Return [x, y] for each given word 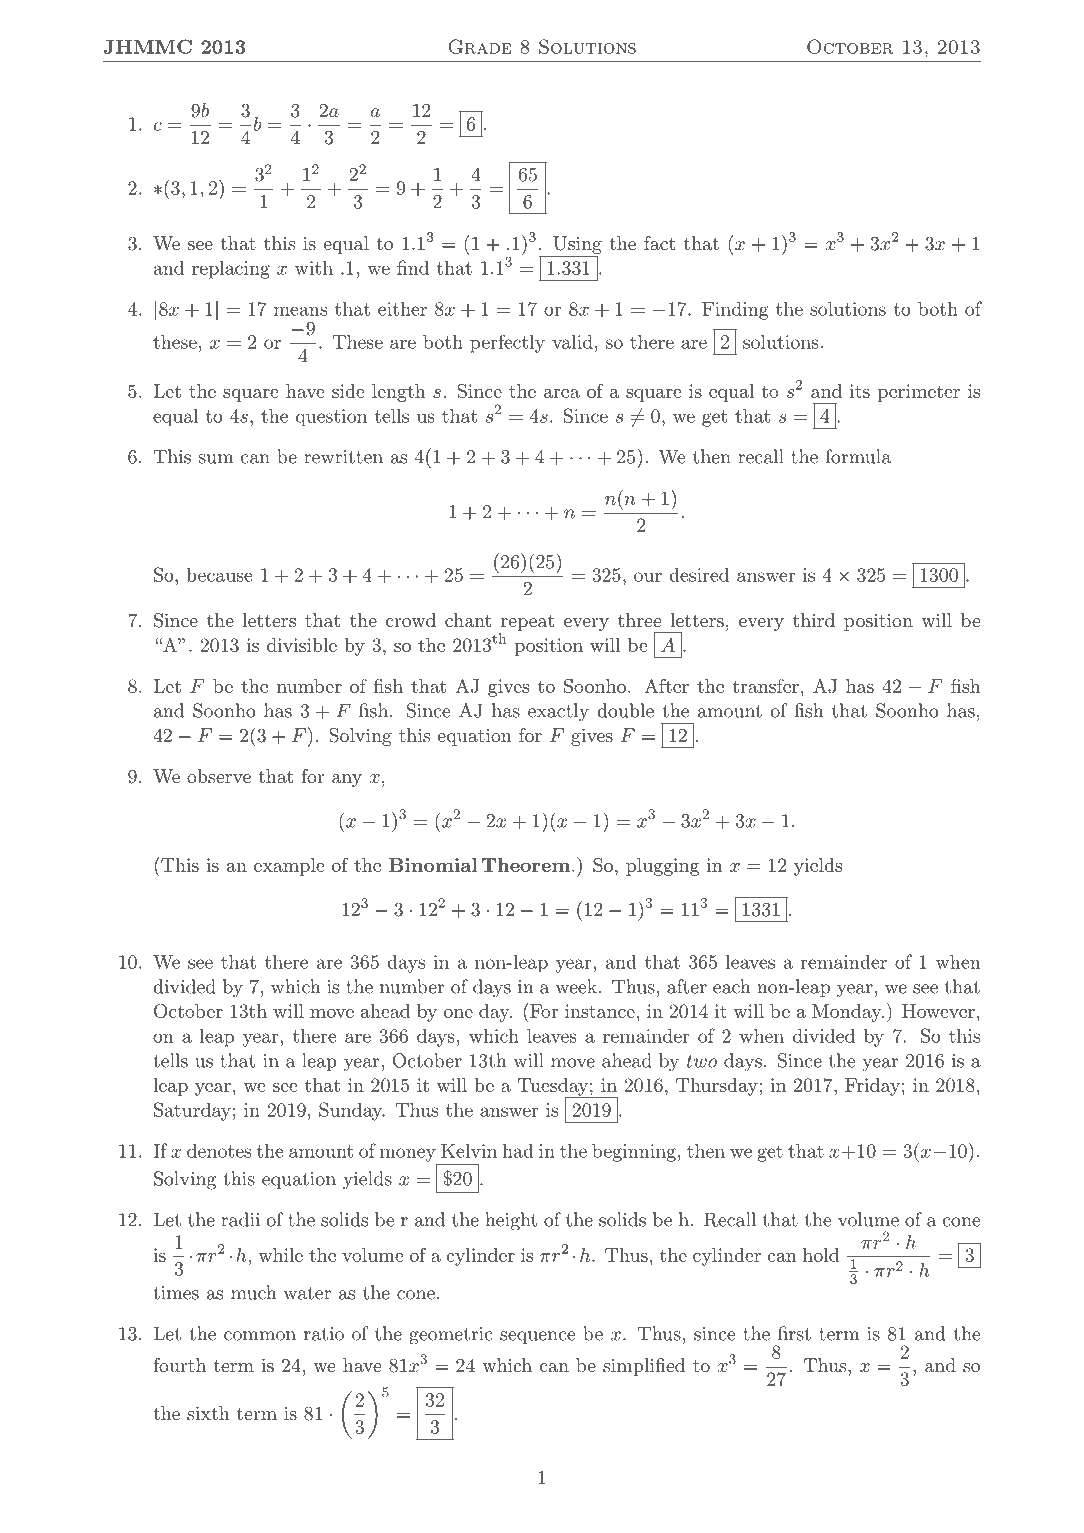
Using [577, 245]
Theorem [526, 865]
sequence [537, 1337]
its [860, 391]
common [260, 1336]
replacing [231, 270]
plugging [663, 867]
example [289, 867]
